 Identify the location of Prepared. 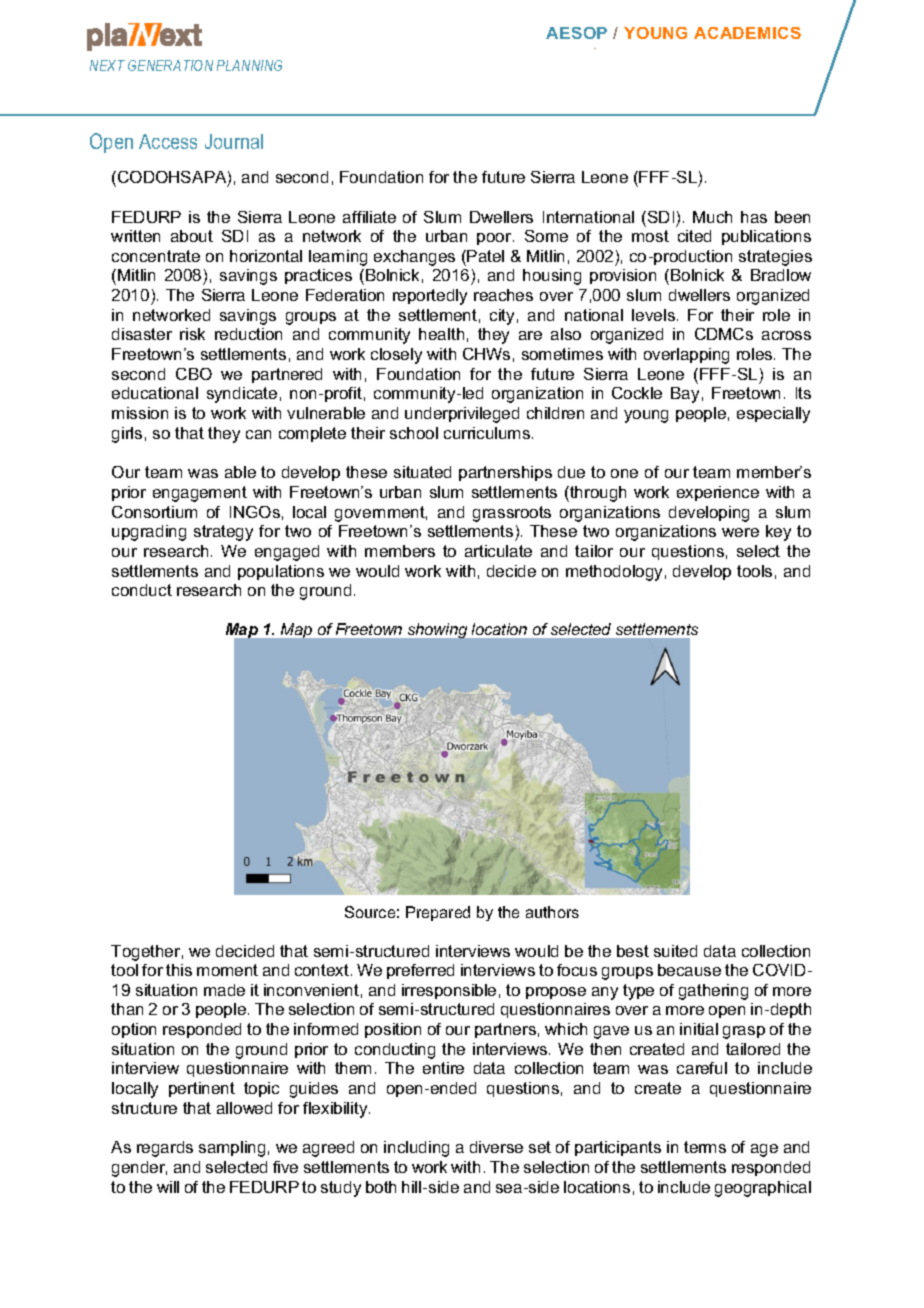
(438, 913).
